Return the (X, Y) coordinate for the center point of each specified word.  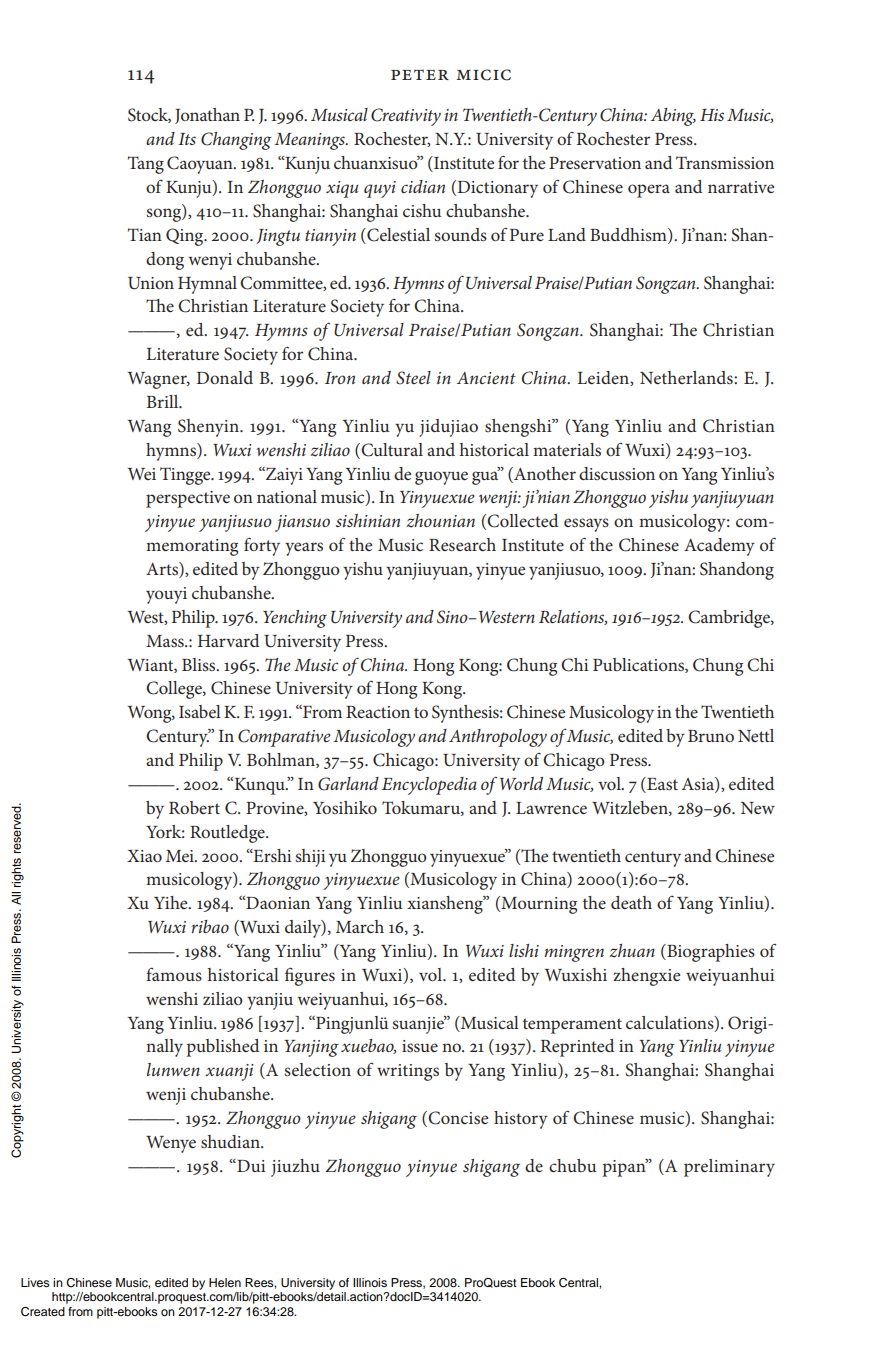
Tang (146, 165)
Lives (35, 1282)
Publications (639, 665)
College (175, 690)
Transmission (725, 162)
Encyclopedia (429, 786)
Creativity (406, 117)
